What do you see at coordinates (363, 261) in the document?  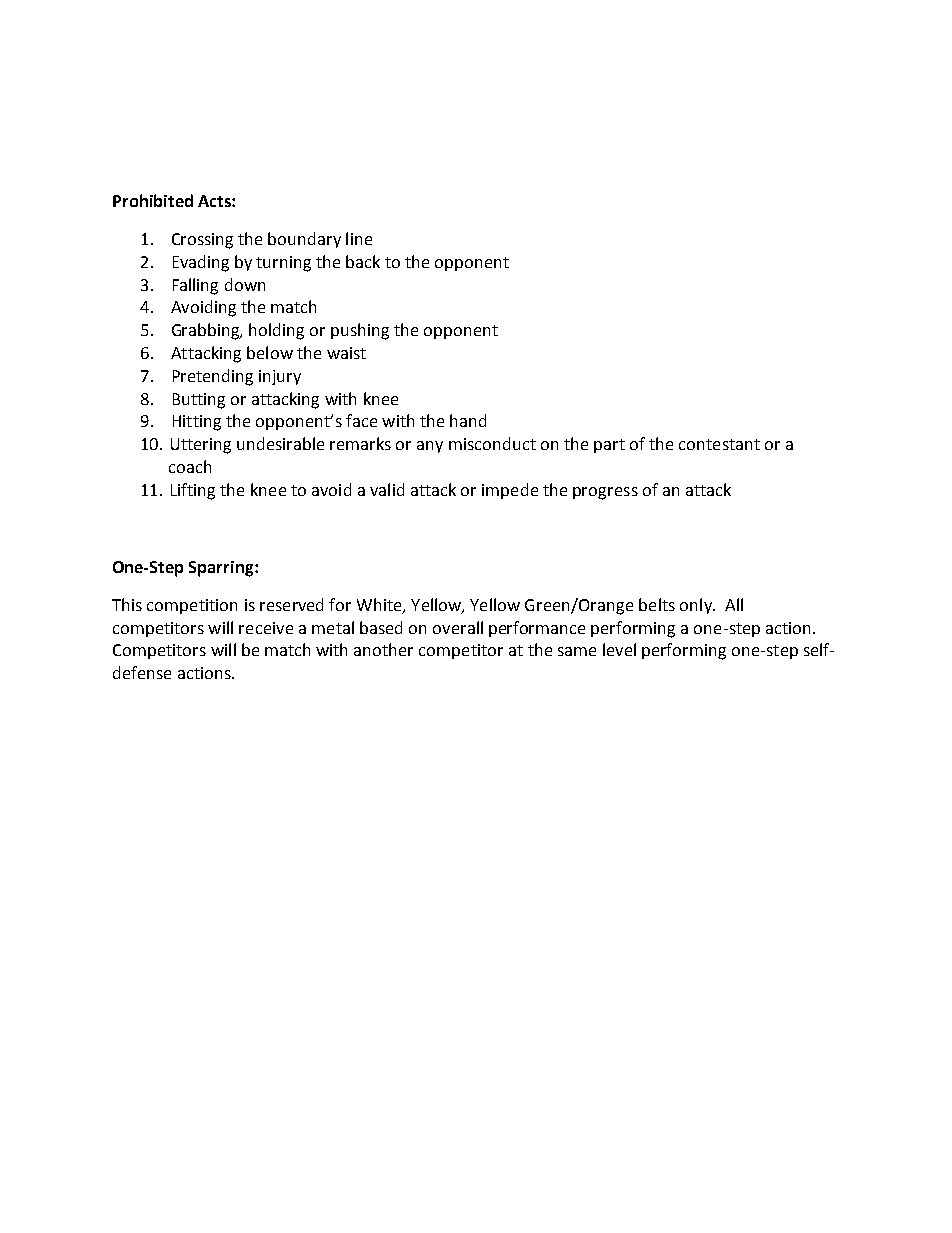 I see `back` at bounding box center [363, 261].
